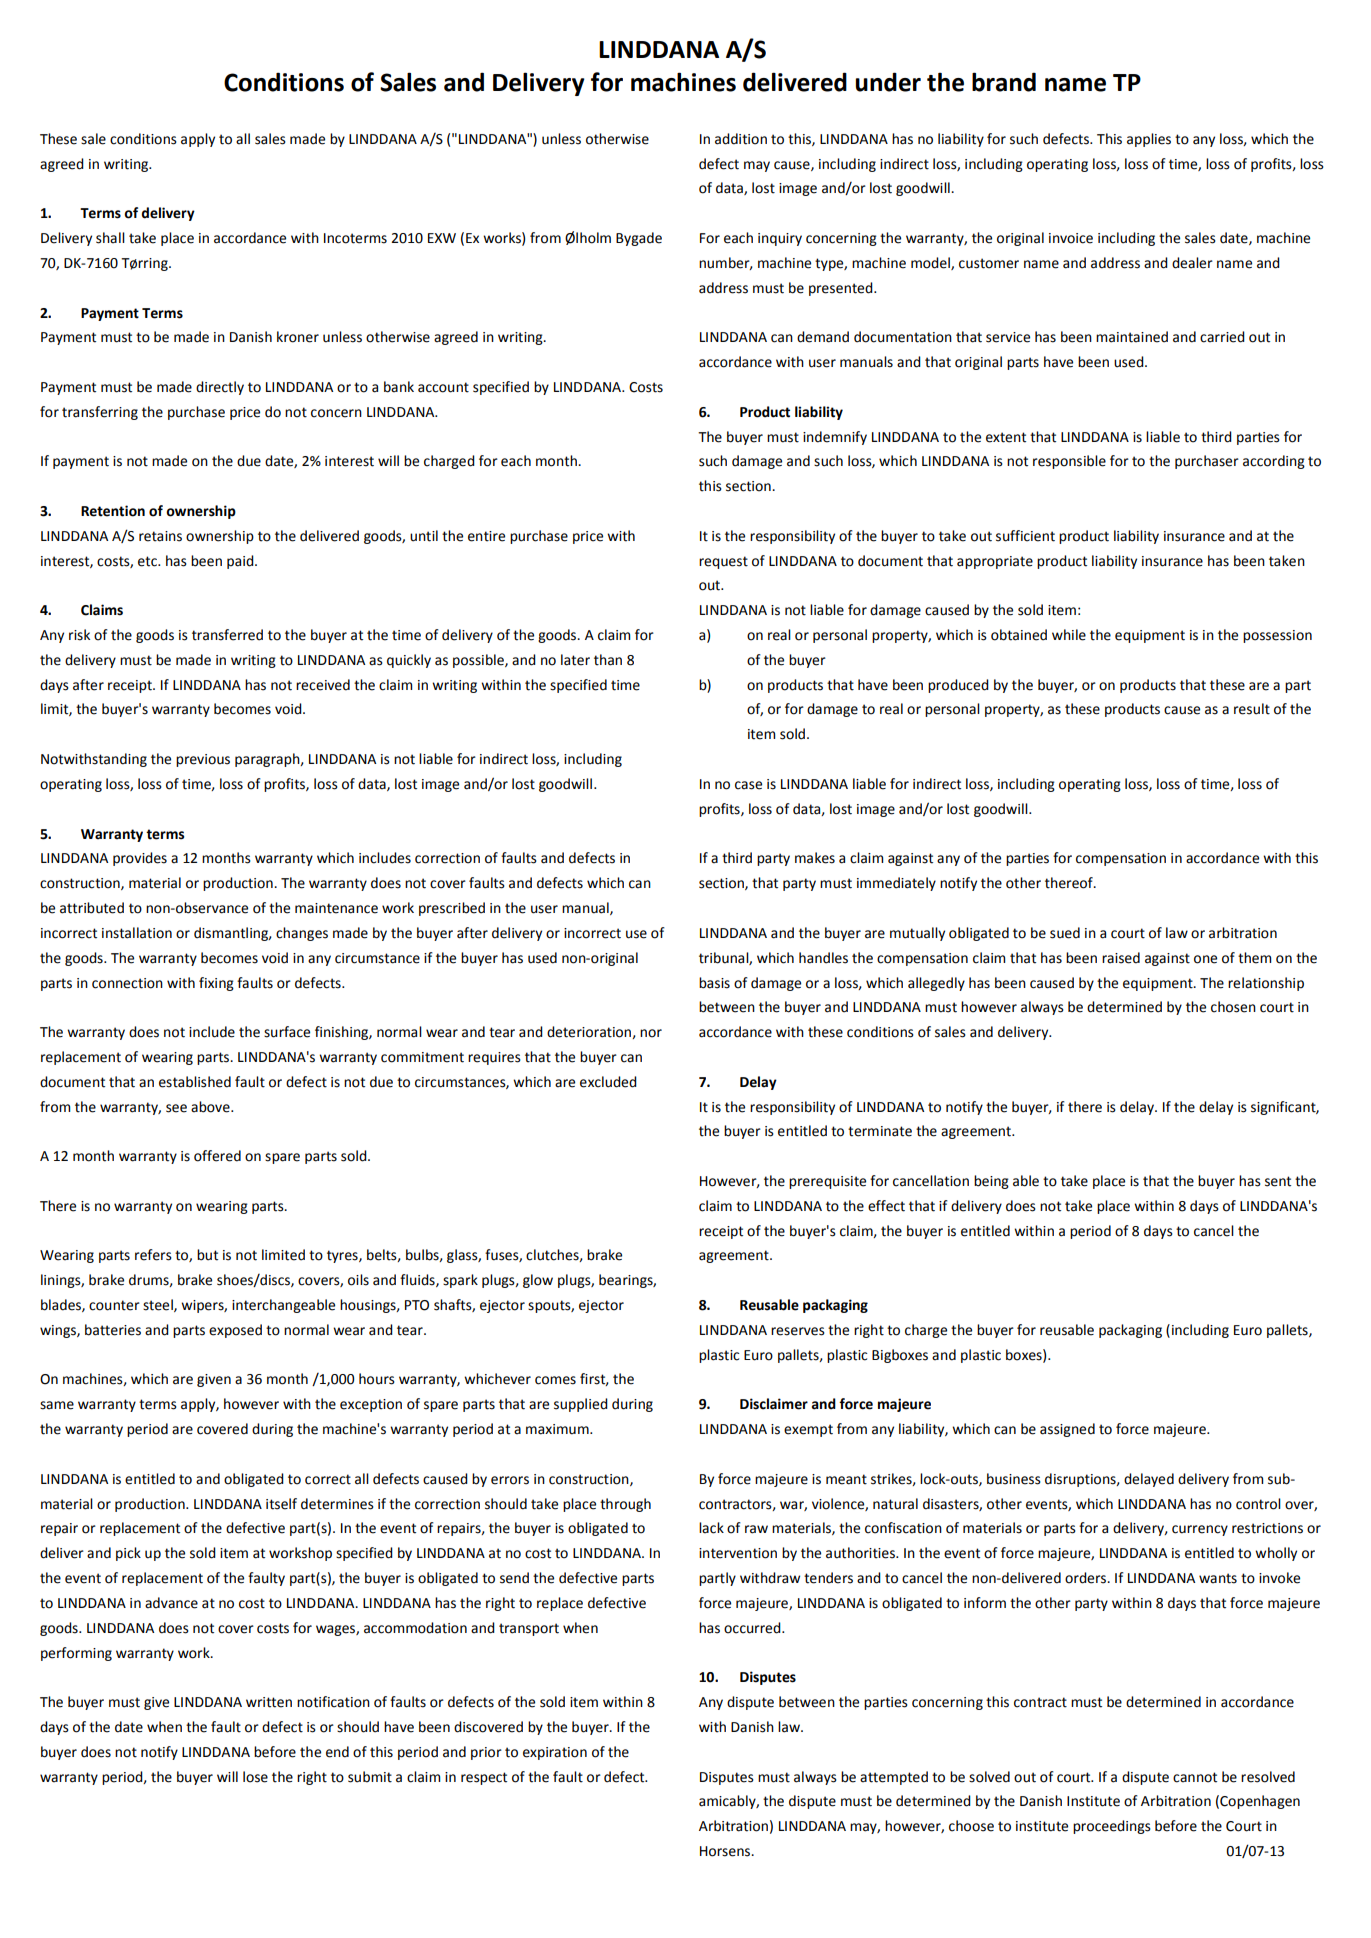  Describe the element at coordinates (1149, 140) in the page. I see `applies` at that location.
